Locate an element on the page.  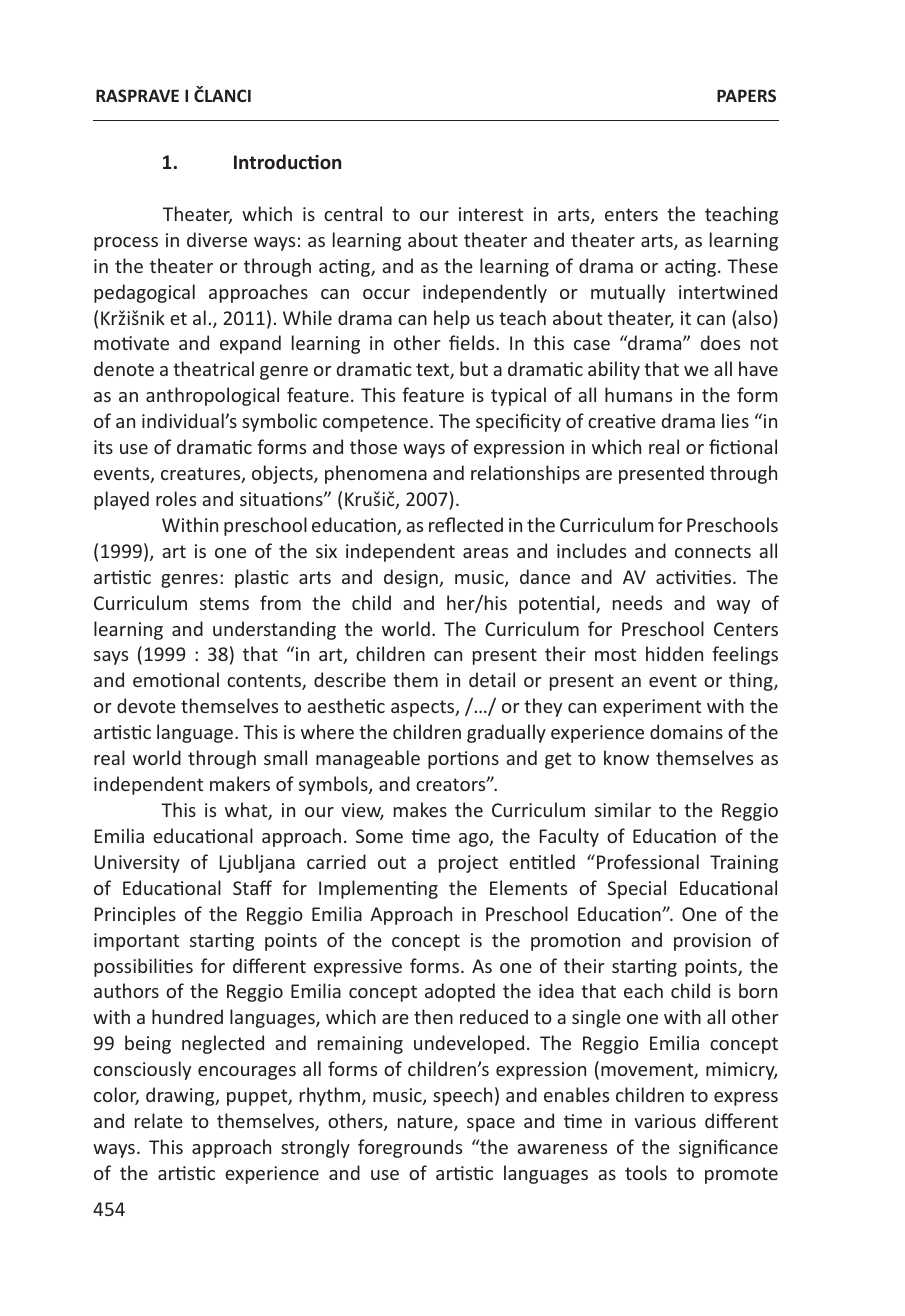
nature is located at coordinates (426, 1123).
